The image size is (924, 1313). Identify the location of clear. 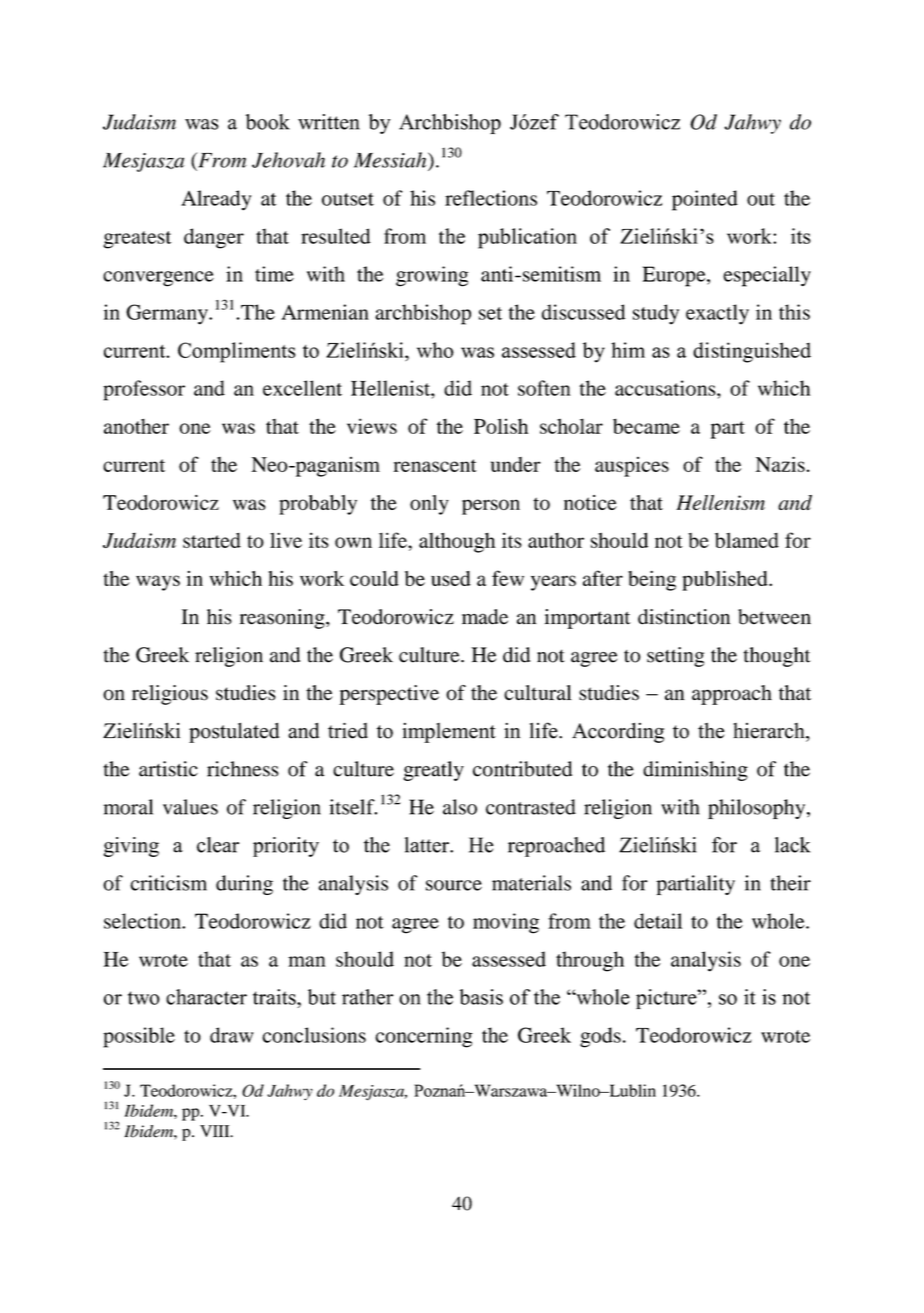
(218, 845).
